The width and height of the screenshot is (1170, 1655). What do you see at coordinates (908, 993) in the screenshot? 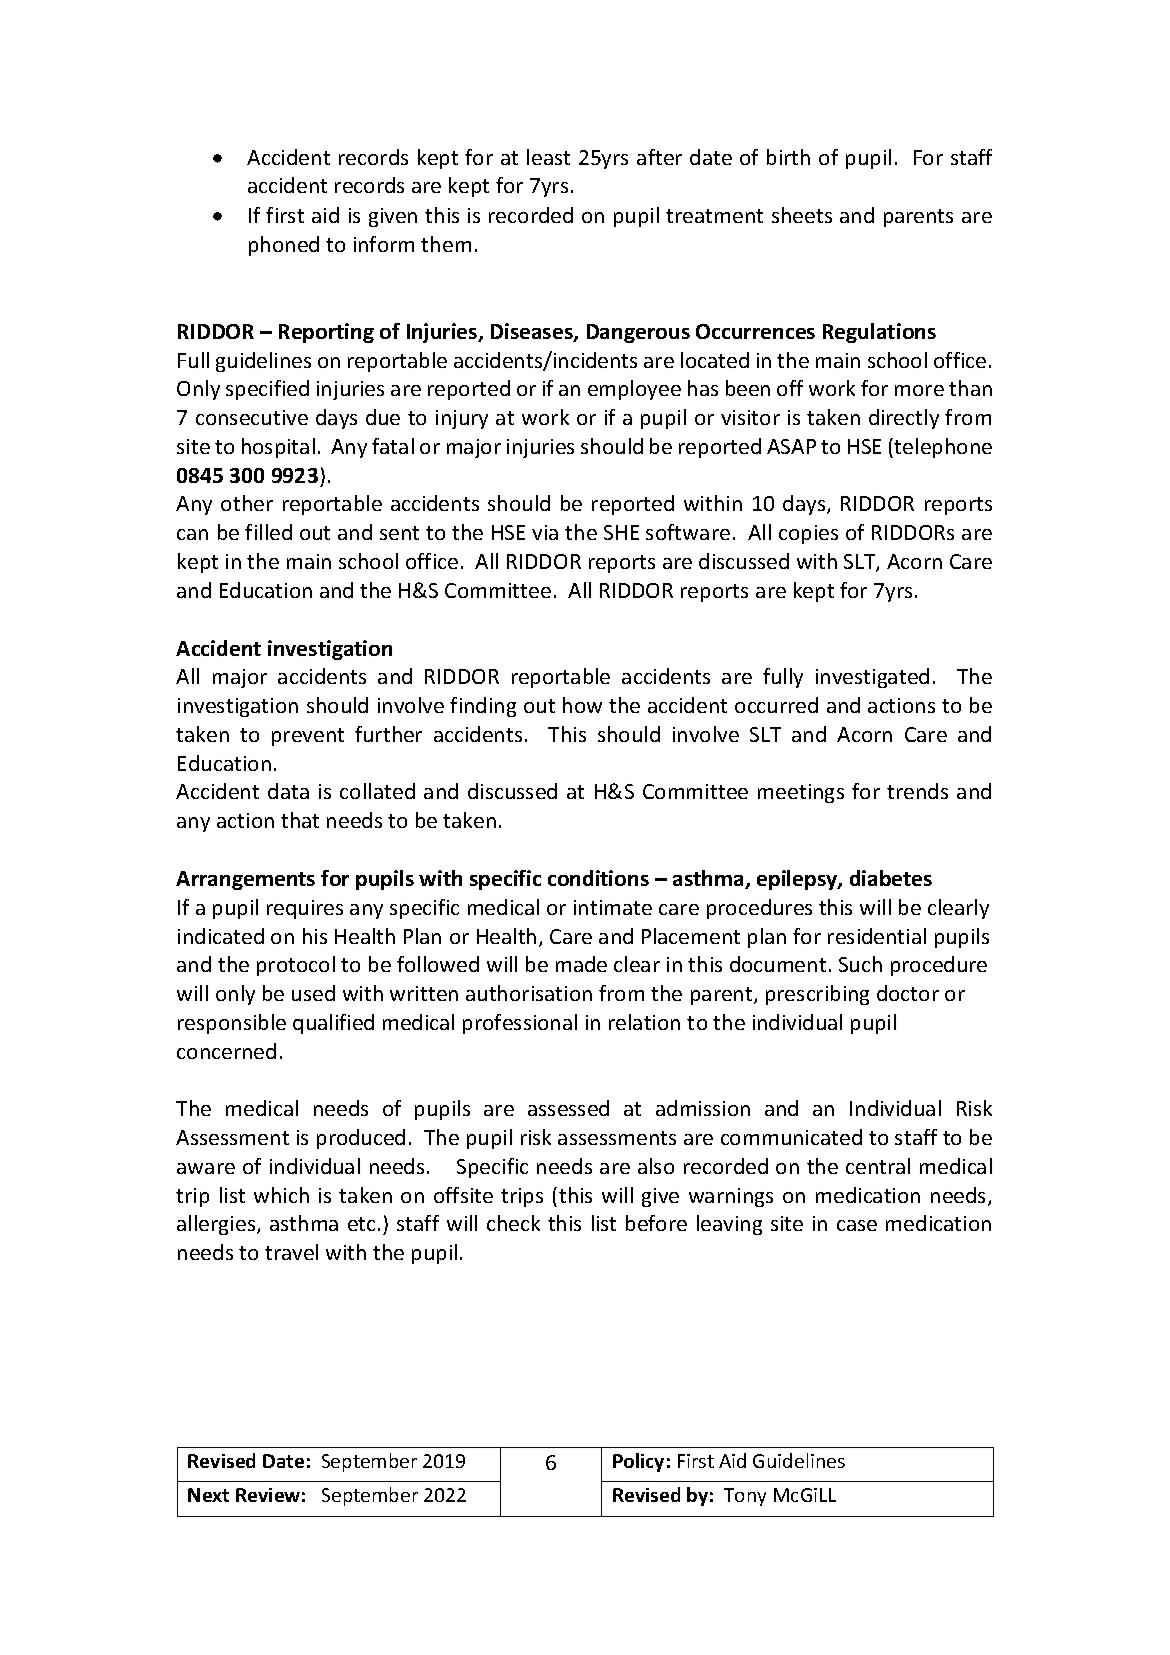
I see `doctor` at bounding box center [908, 993].
